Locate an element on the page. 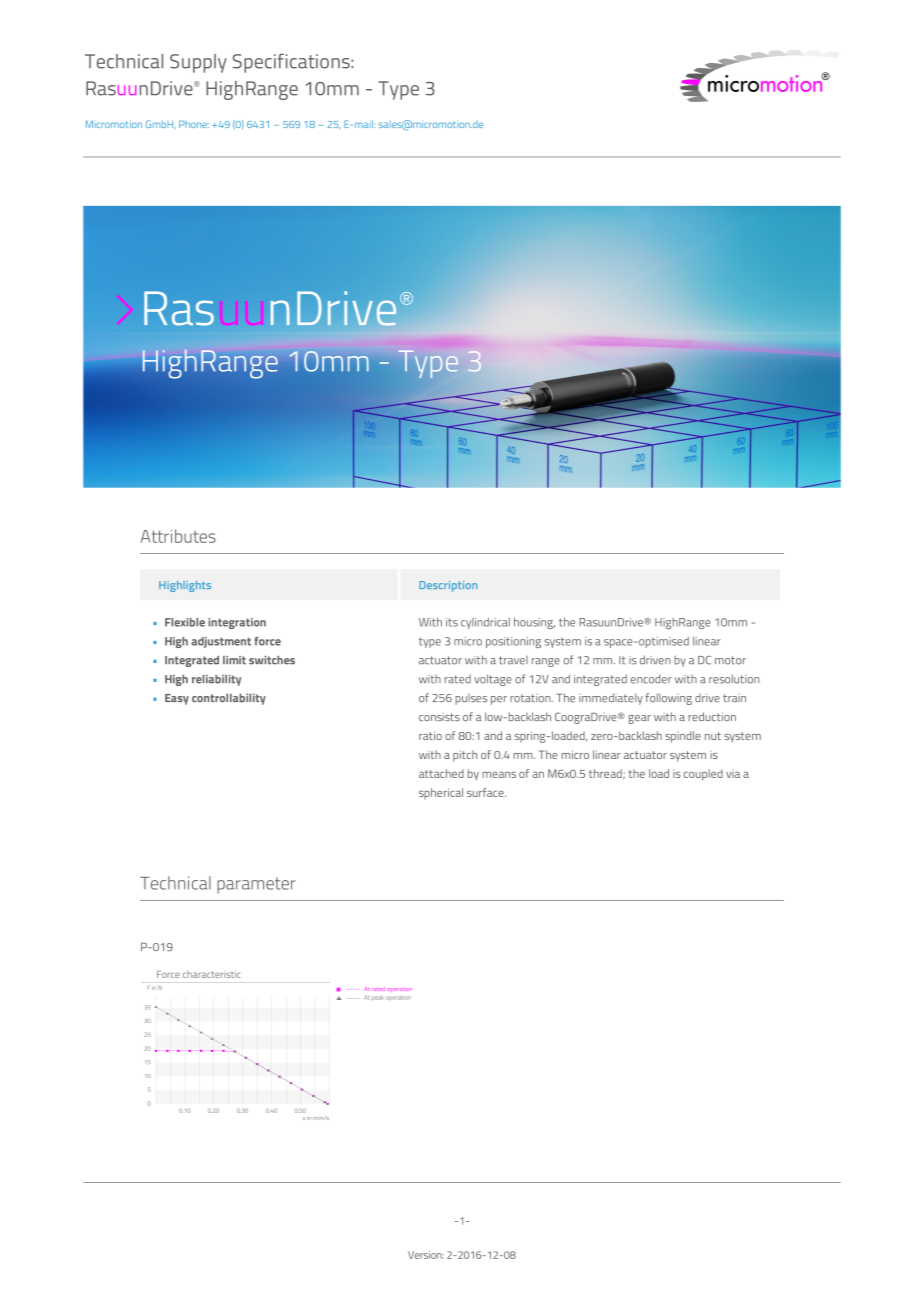 This document has height=1303, width=924. Attributes is located at coordinates (178, 536).
